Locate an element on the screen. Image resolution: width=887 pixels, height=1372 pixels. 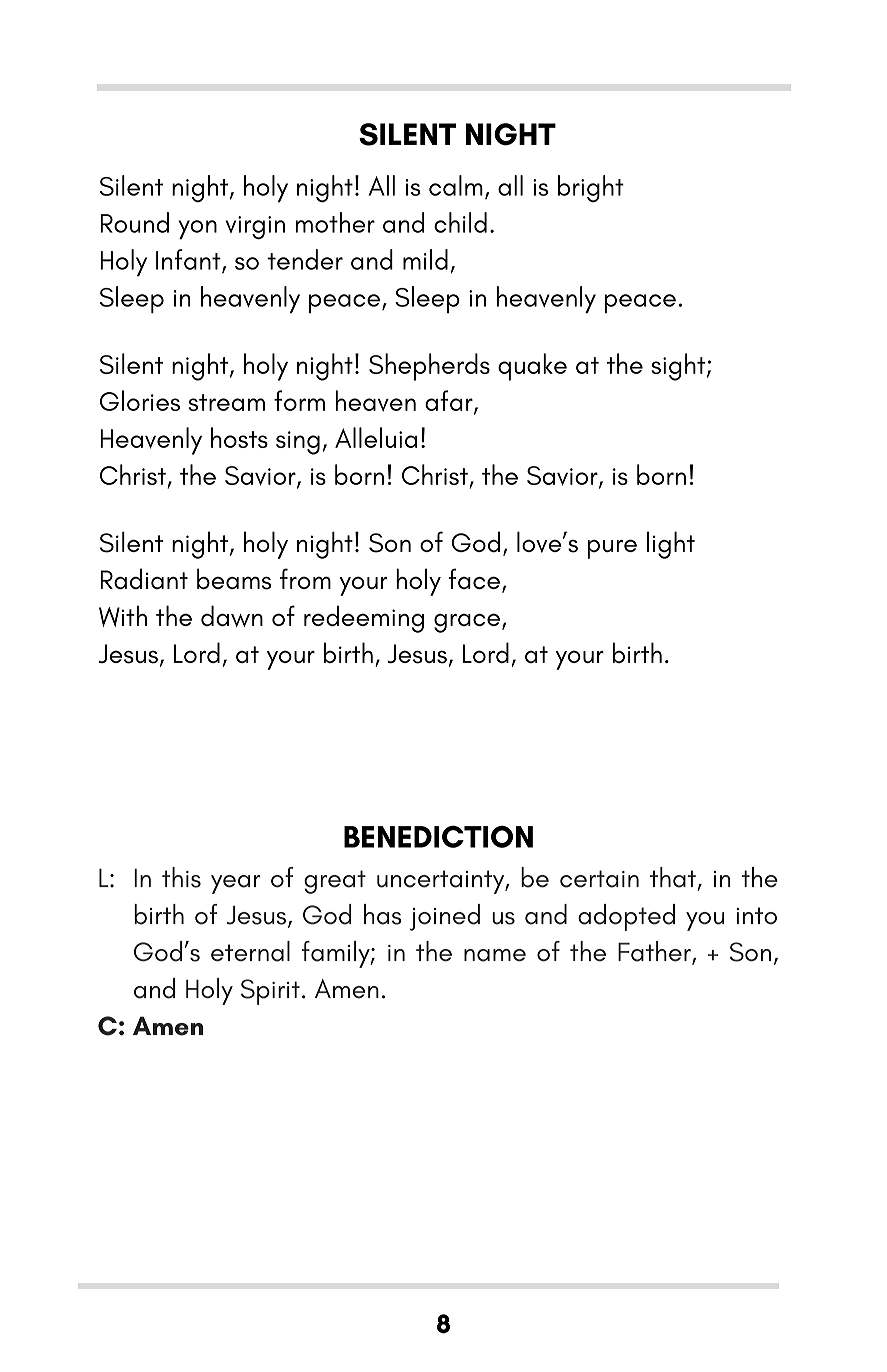
light is located at coordinates (671, 545).
